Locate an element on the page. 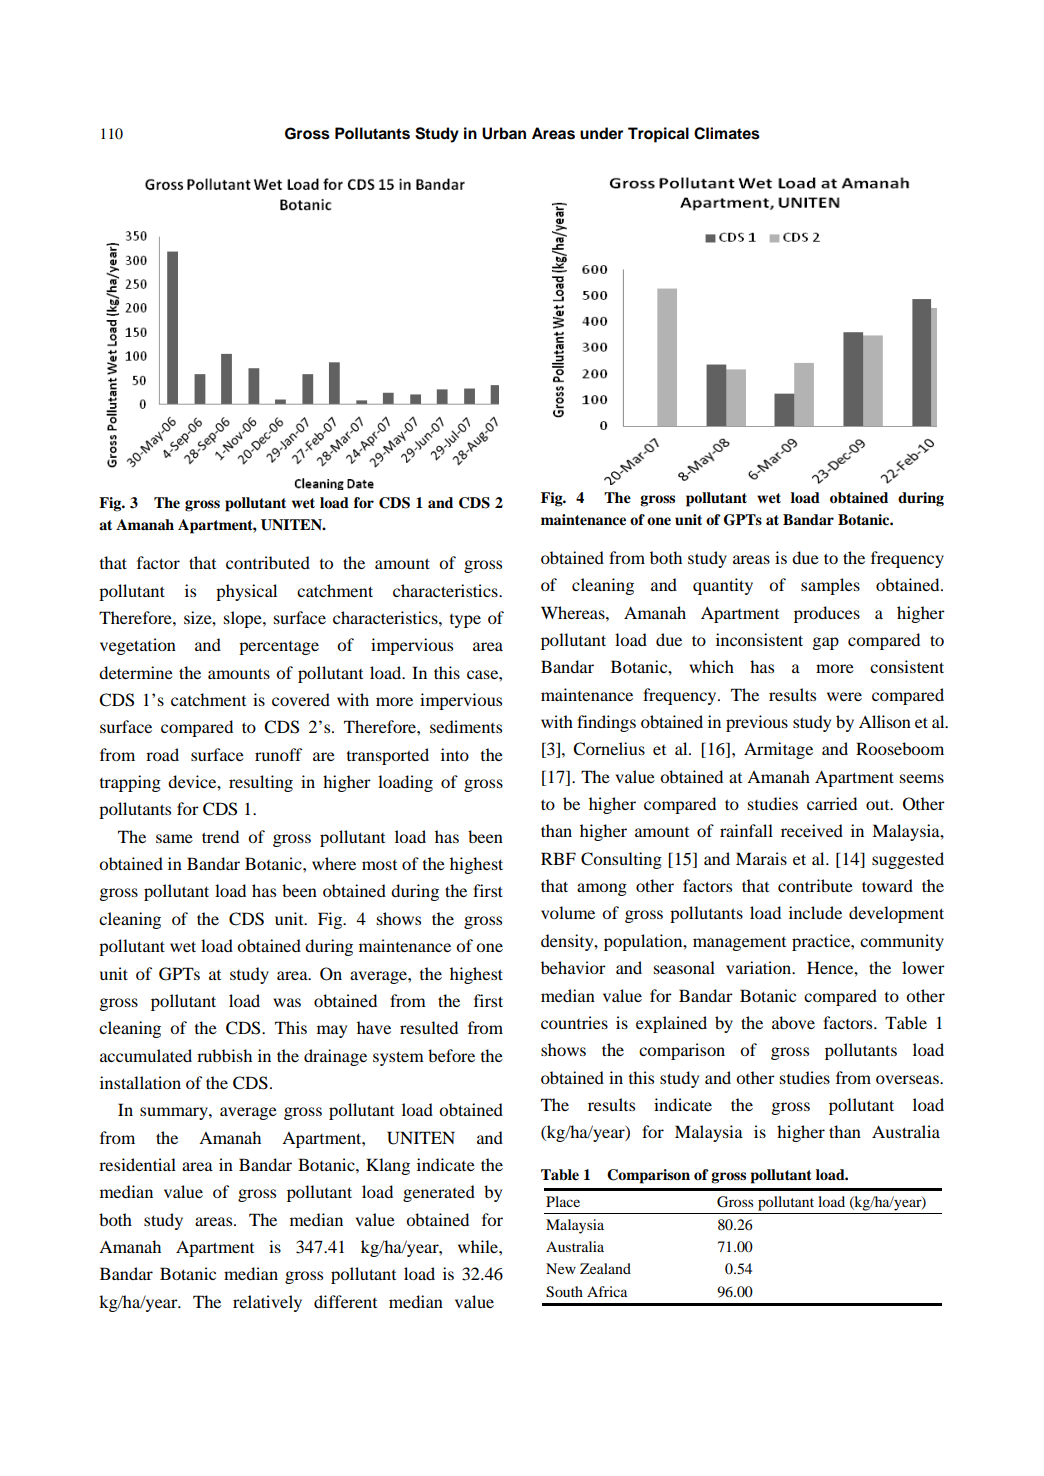  under is located at coordinates (601, 133).
